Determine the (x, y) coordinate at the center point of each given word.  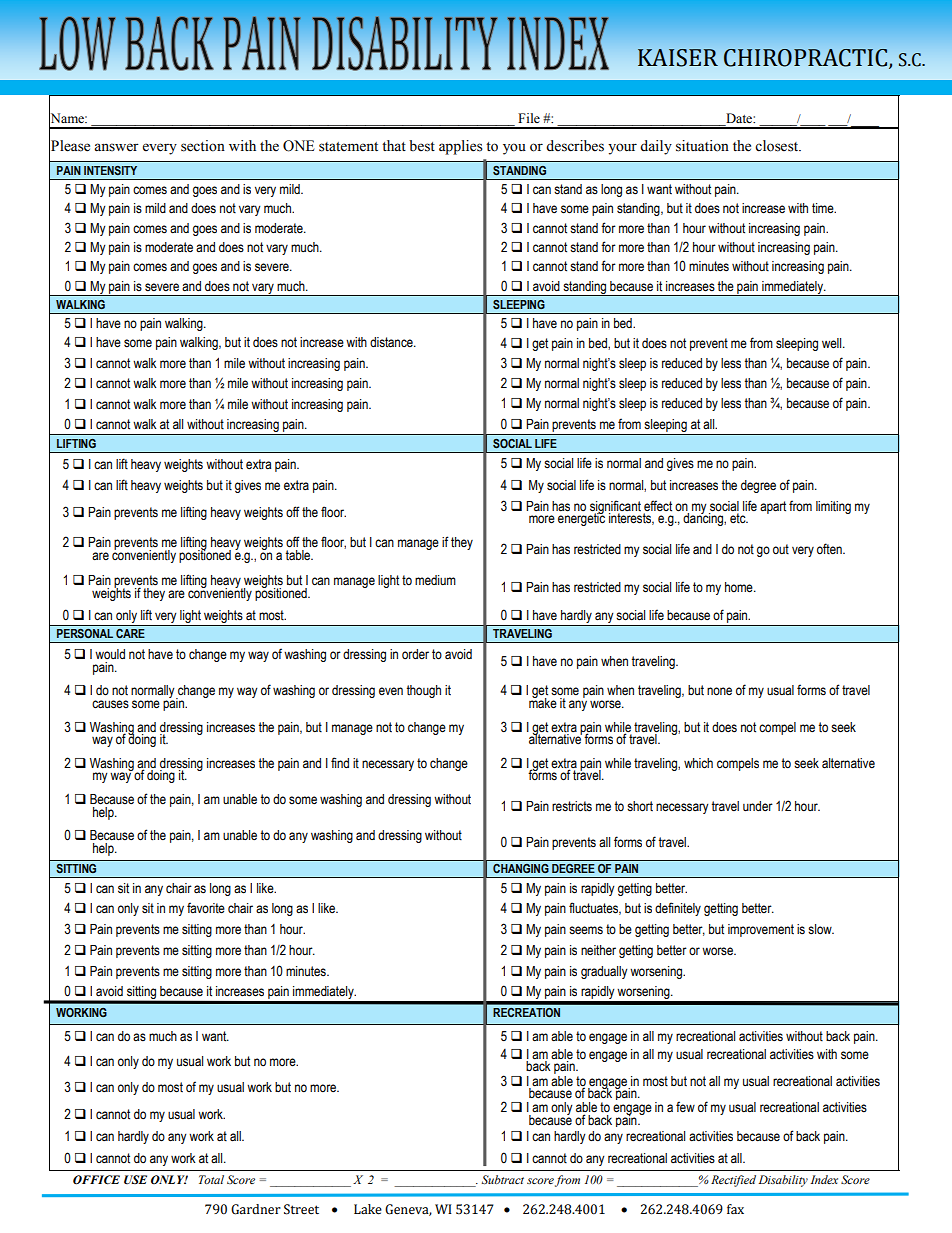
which (698, 763)
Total (211, 1179)
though (423, 691)
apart (773, 507)
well (833, 343)
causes (110, 704)
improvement (761, 930)
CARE (130, 633)
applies (461, 147)
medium (435, 580)
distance (392, 342)
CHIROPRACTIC (807, 59)
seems (586, 930)
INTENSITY (110, 170)
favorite (206, 908)
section (203, 146)
